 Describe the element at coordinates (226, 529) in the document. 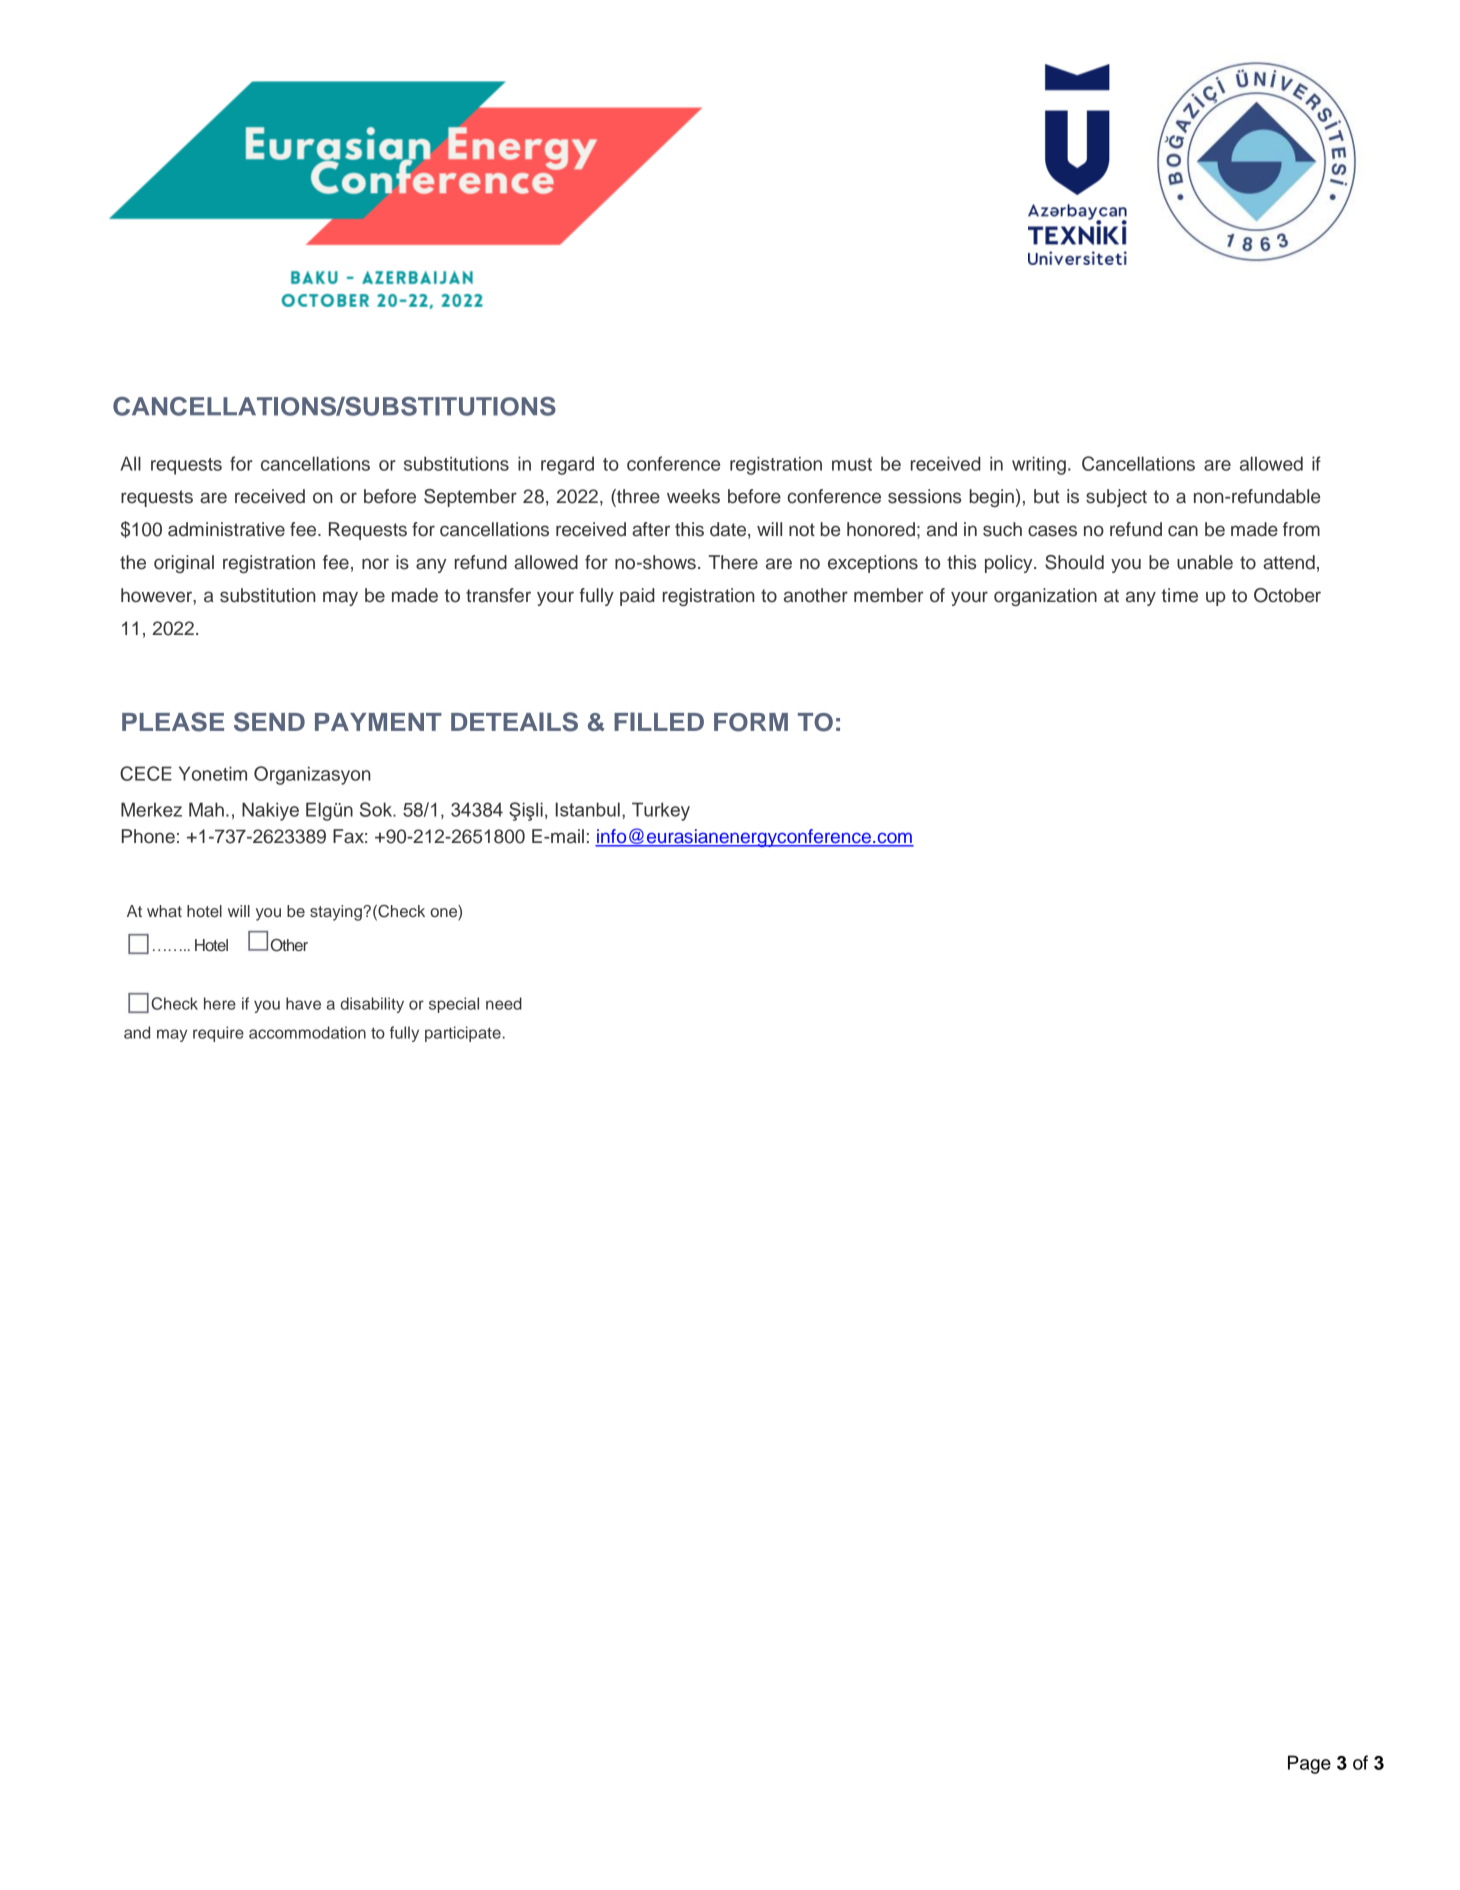

I see `administrative` at that location.
